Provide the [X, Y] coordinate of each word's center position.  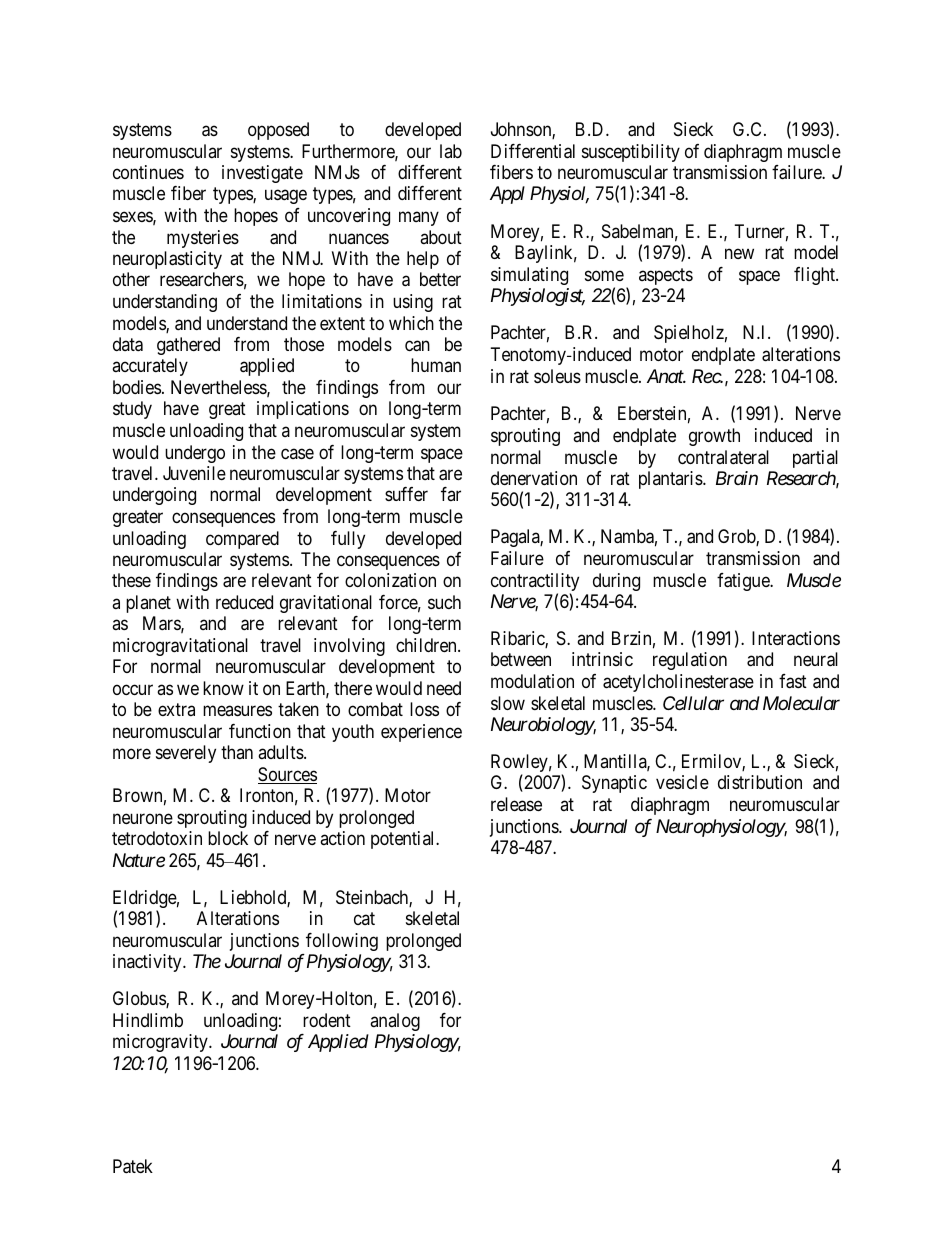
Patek [133, 1166]
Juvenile [194, 473]
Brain [737, 478]
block [228, 838]
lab [451, 151]
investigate [262, 174]
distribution [760, 782]
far [451, 494]
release [516, 804]
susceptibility [631, 153]
